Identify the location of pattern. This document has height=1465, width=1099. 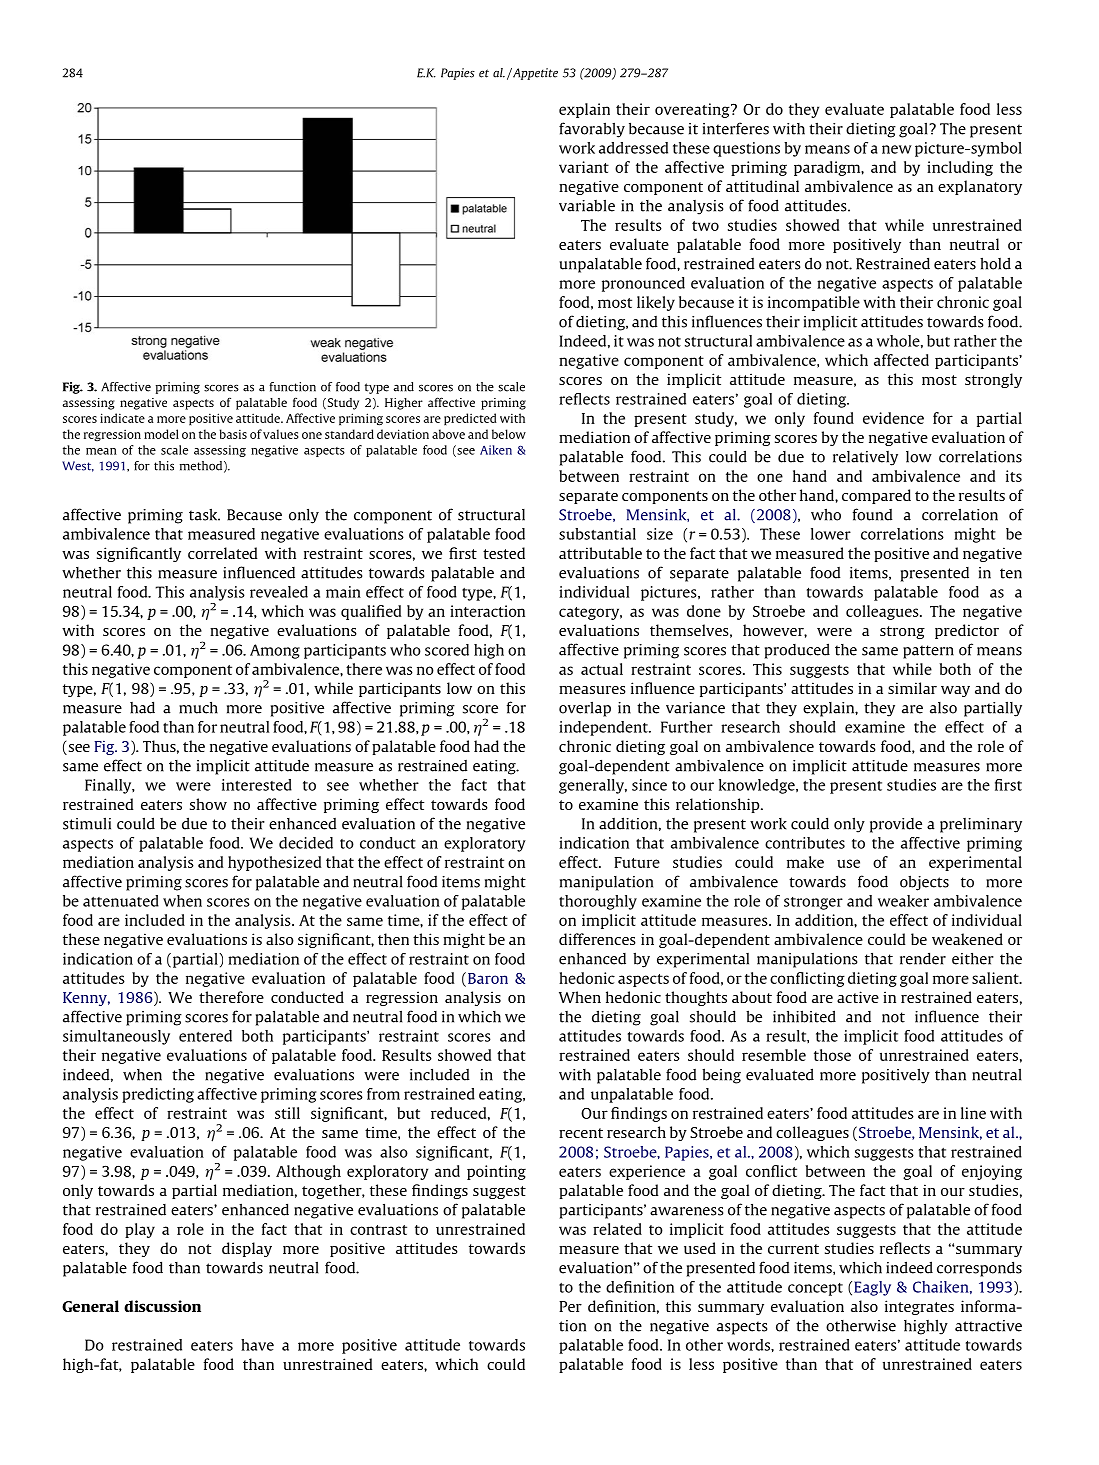
(928, 652).
